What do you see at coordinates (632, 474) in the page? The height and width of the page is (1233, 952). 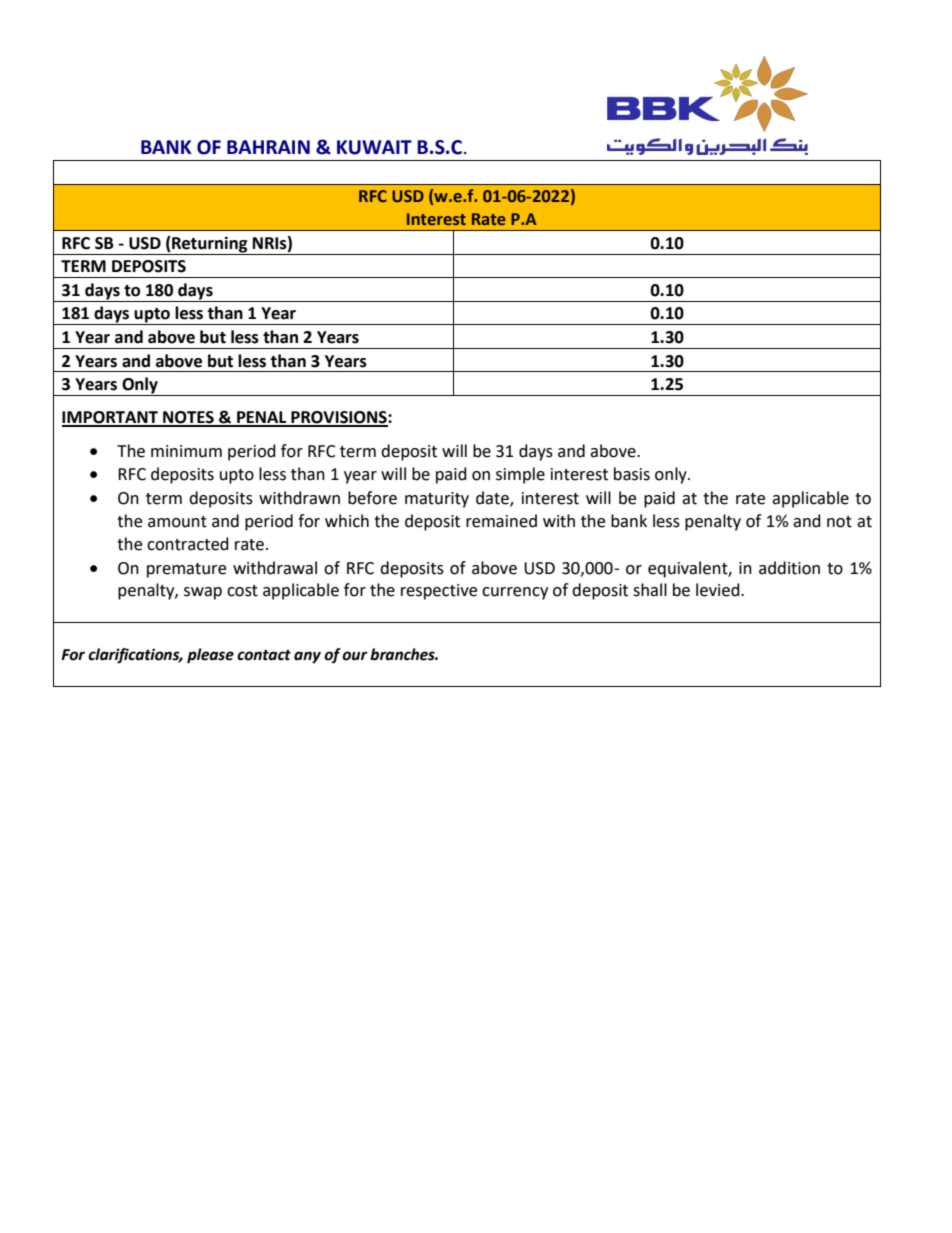 I see `basis` at bounding box center [632, 474].
